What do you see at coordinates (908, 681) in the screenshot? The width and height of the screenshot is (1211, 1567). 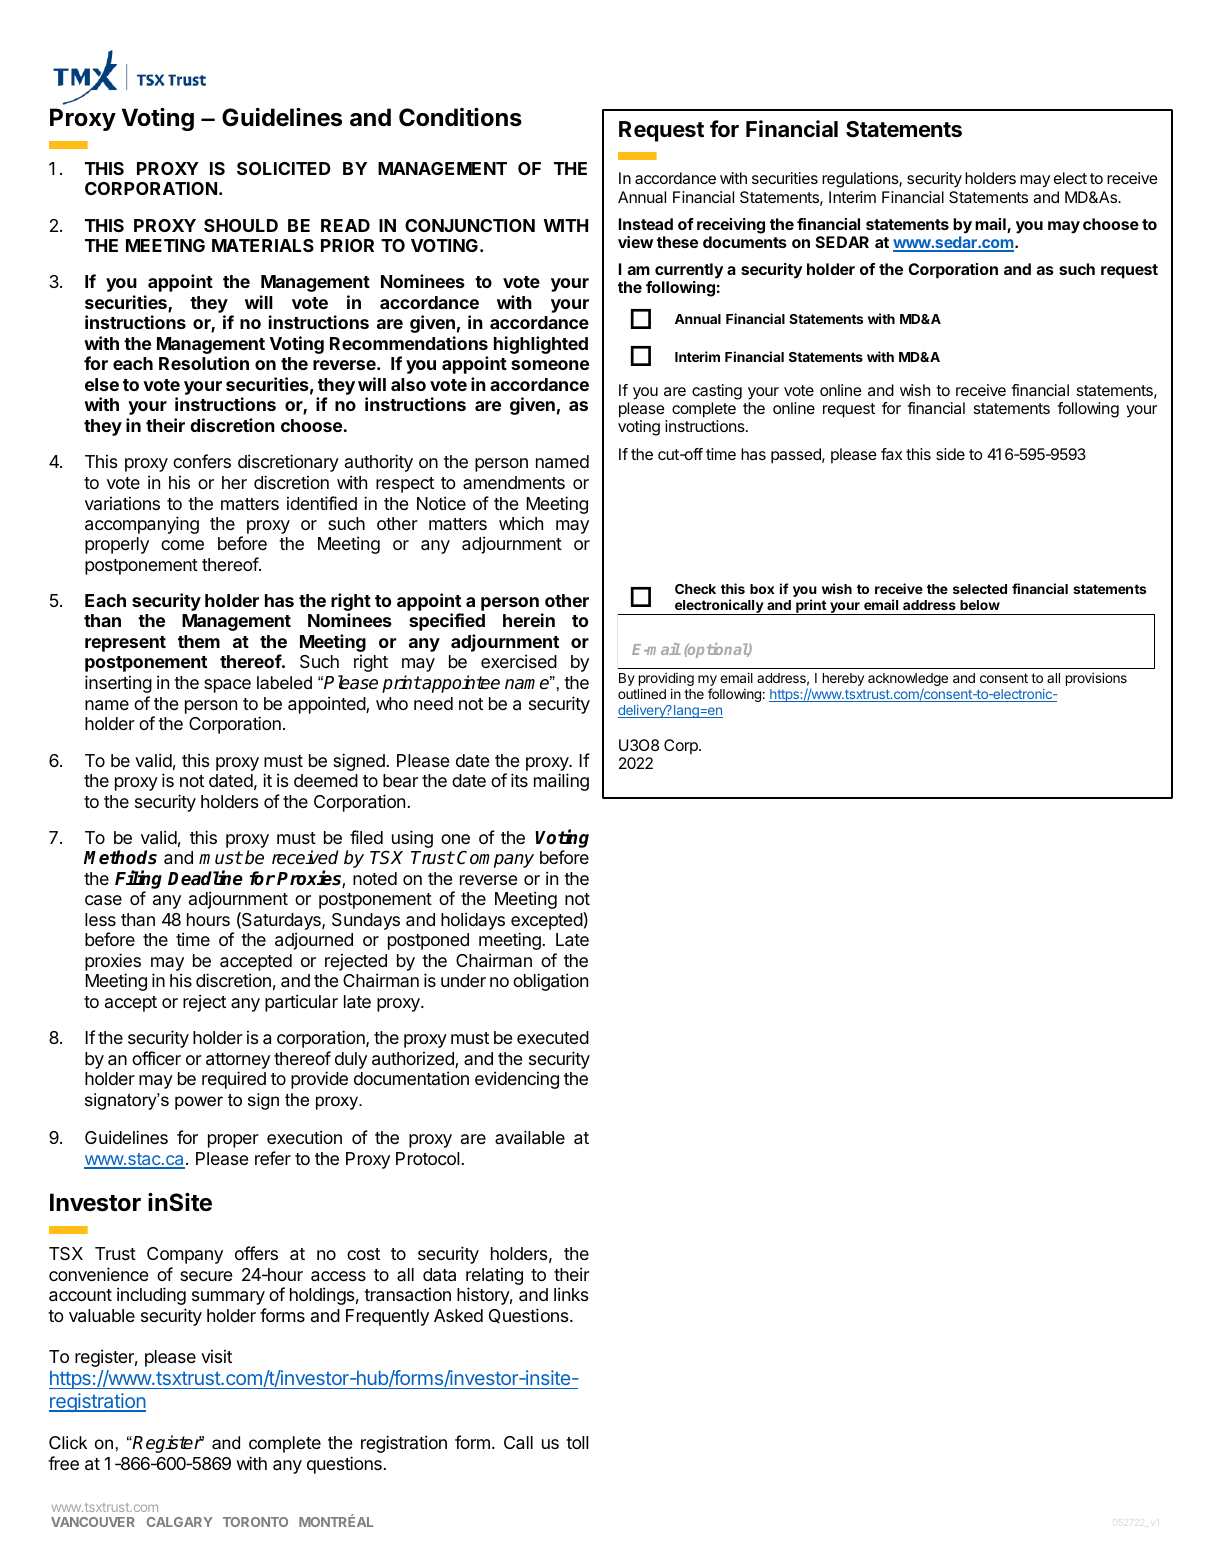 I see `acknowledge` at bounding box center [908, 681].
